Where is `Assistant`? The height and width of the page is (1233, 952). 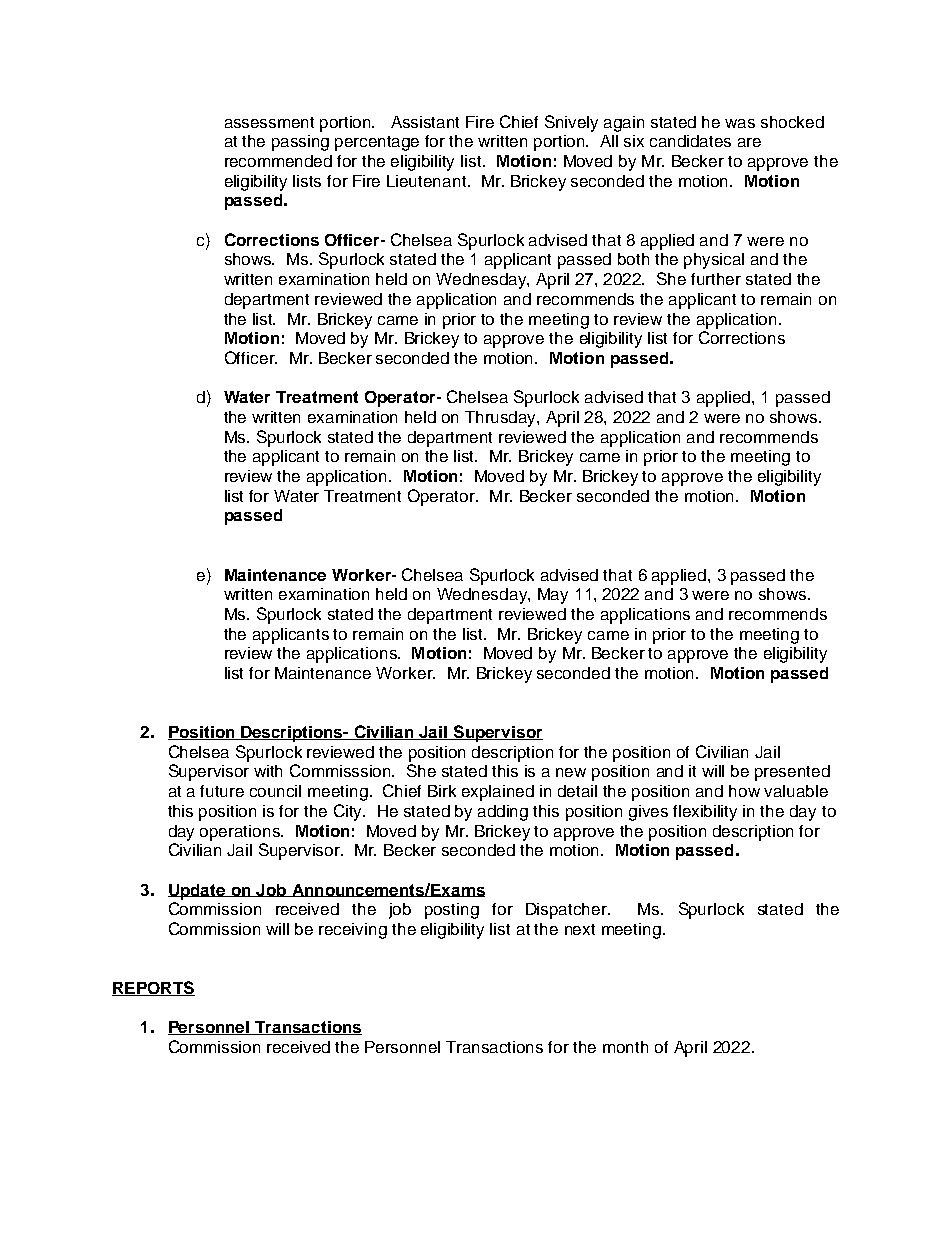
Assistant is located at coordinates (425, 122).
